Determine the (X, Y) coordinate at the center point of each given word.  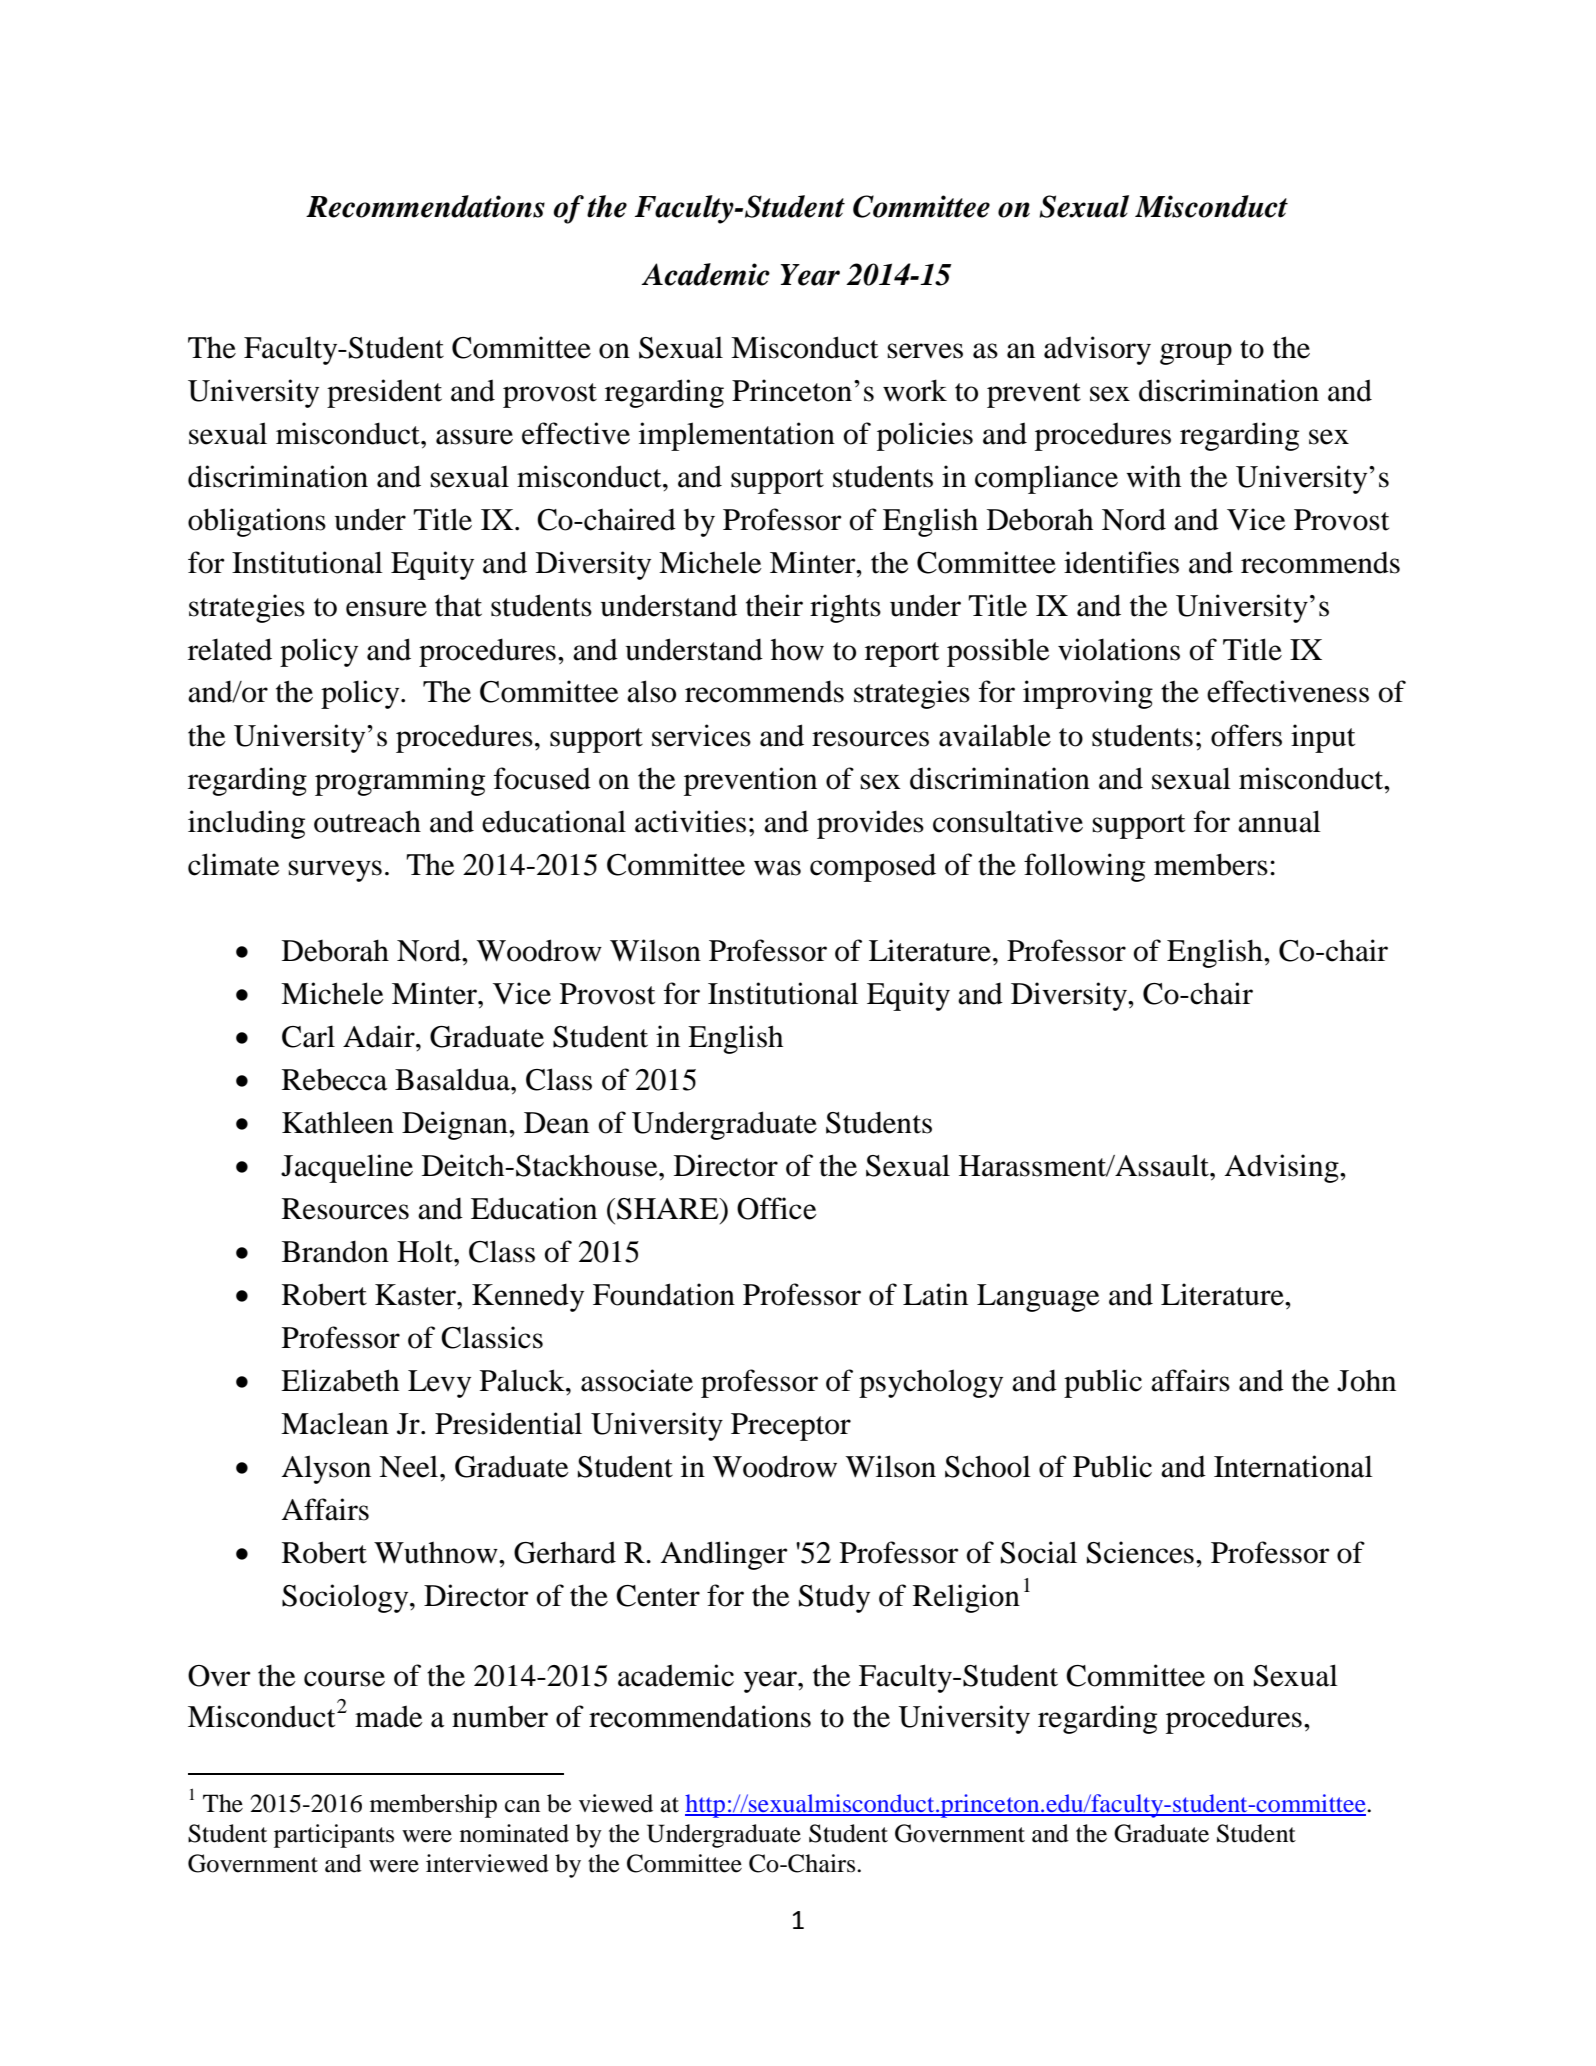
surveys (335, 871)
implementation (737, 436)
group (1196, 354)
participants (334, 1836)
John (1366, 1381)
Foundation (664, 1294)
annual (1279, 821)
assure (474, 437)
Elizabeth (340, 1380)
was (777, 868)
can (522, 1806)
